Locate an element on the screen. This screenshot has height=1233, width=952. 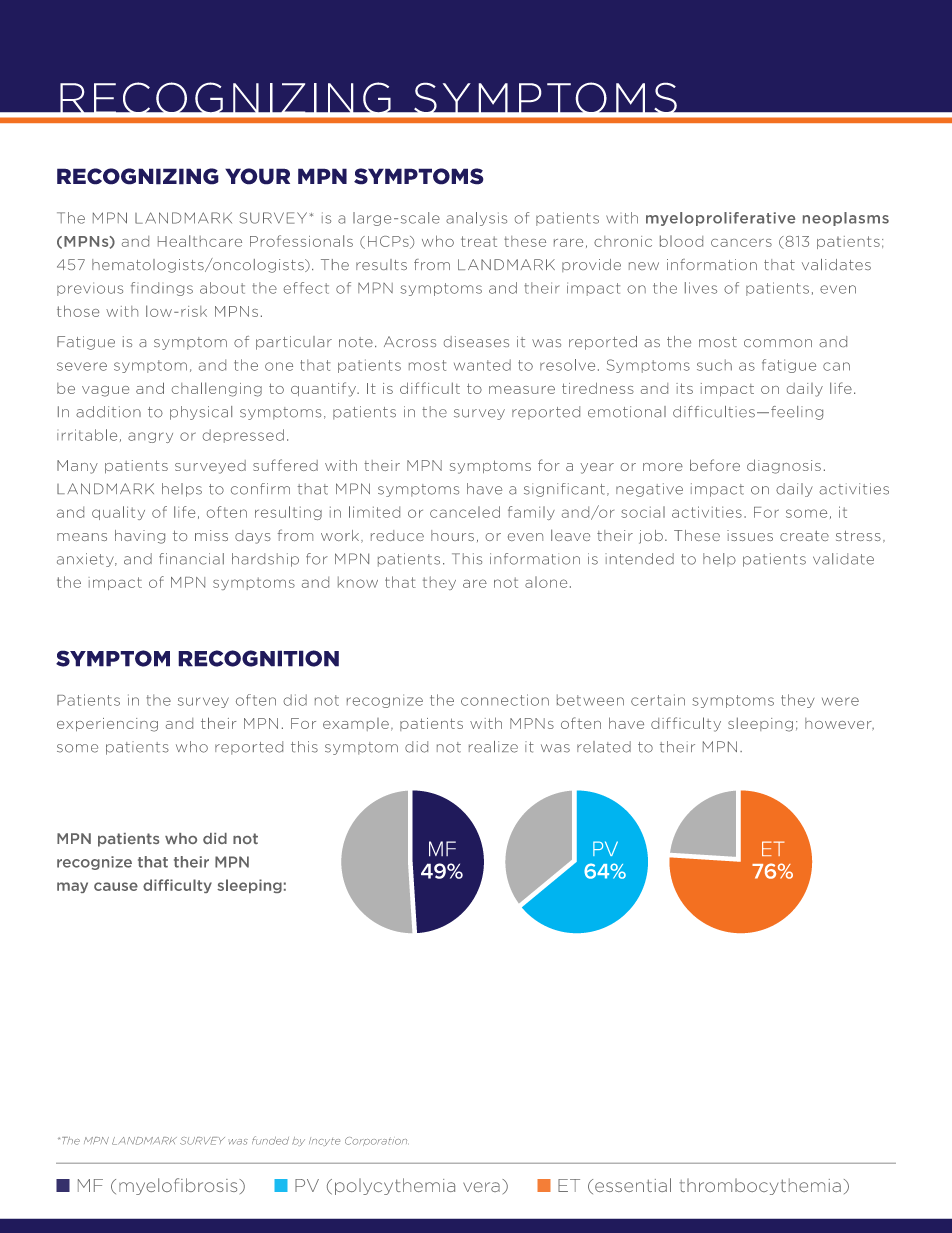
were is located at coordinates (840, 701).
